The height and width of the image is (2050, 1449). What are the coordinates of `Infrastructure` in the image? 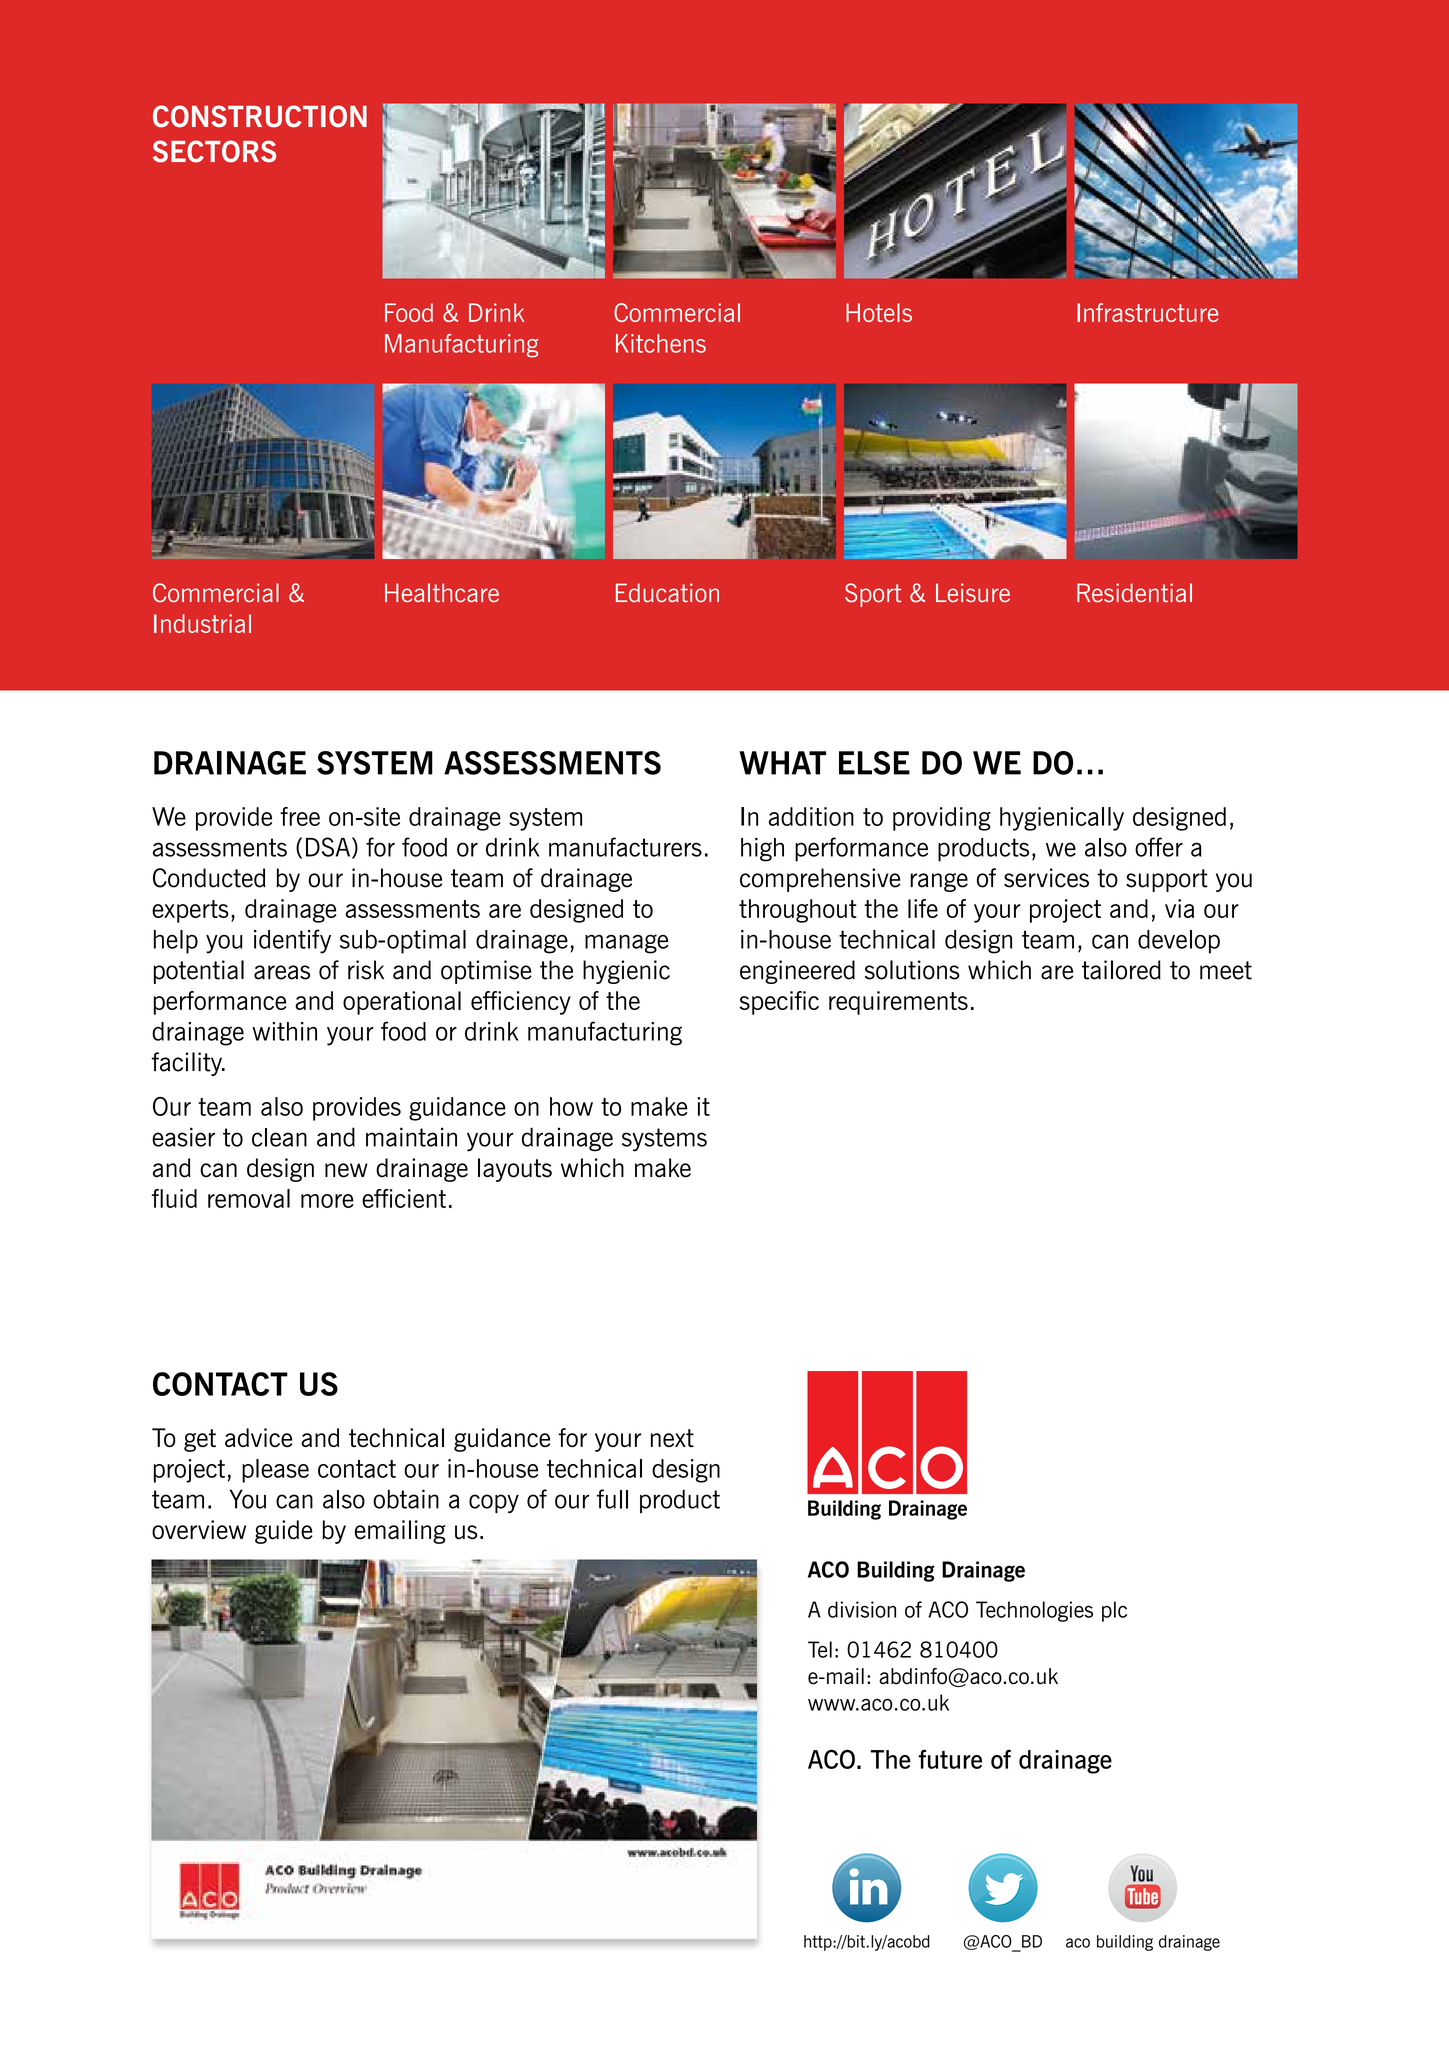 It's located at (1147, 312).
